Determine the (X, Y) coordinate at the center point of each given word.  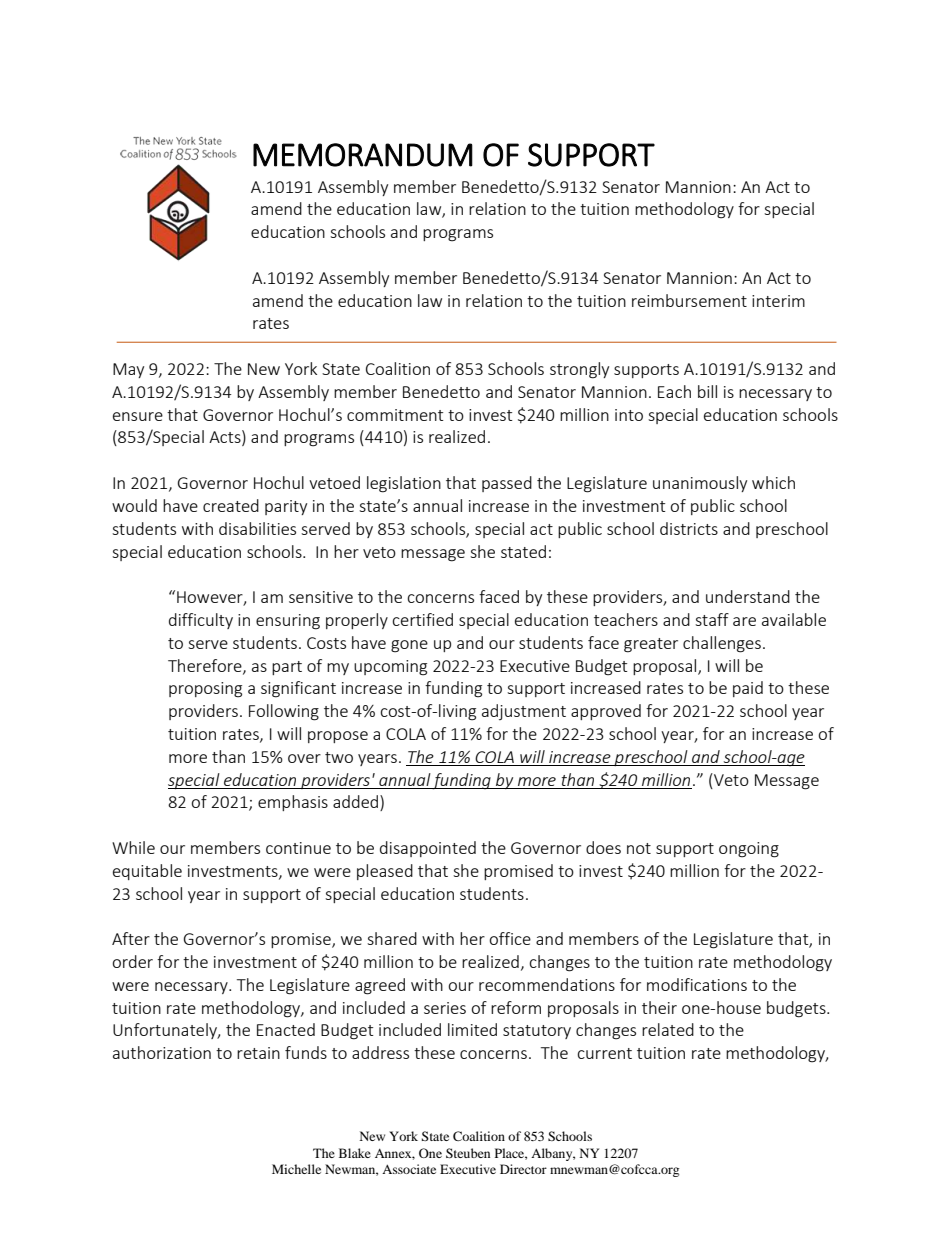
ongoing (749, 850)
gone (409, 646)
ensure (138, 416)
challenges (722, 644)
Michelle (296, 1169)
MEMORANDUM (363, 155)
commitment (395, 415)
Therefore (206, 666)
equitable (147, 872)
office (510, 938)
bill (707, 391)
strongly (579, 370)
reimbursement (689, 300)
